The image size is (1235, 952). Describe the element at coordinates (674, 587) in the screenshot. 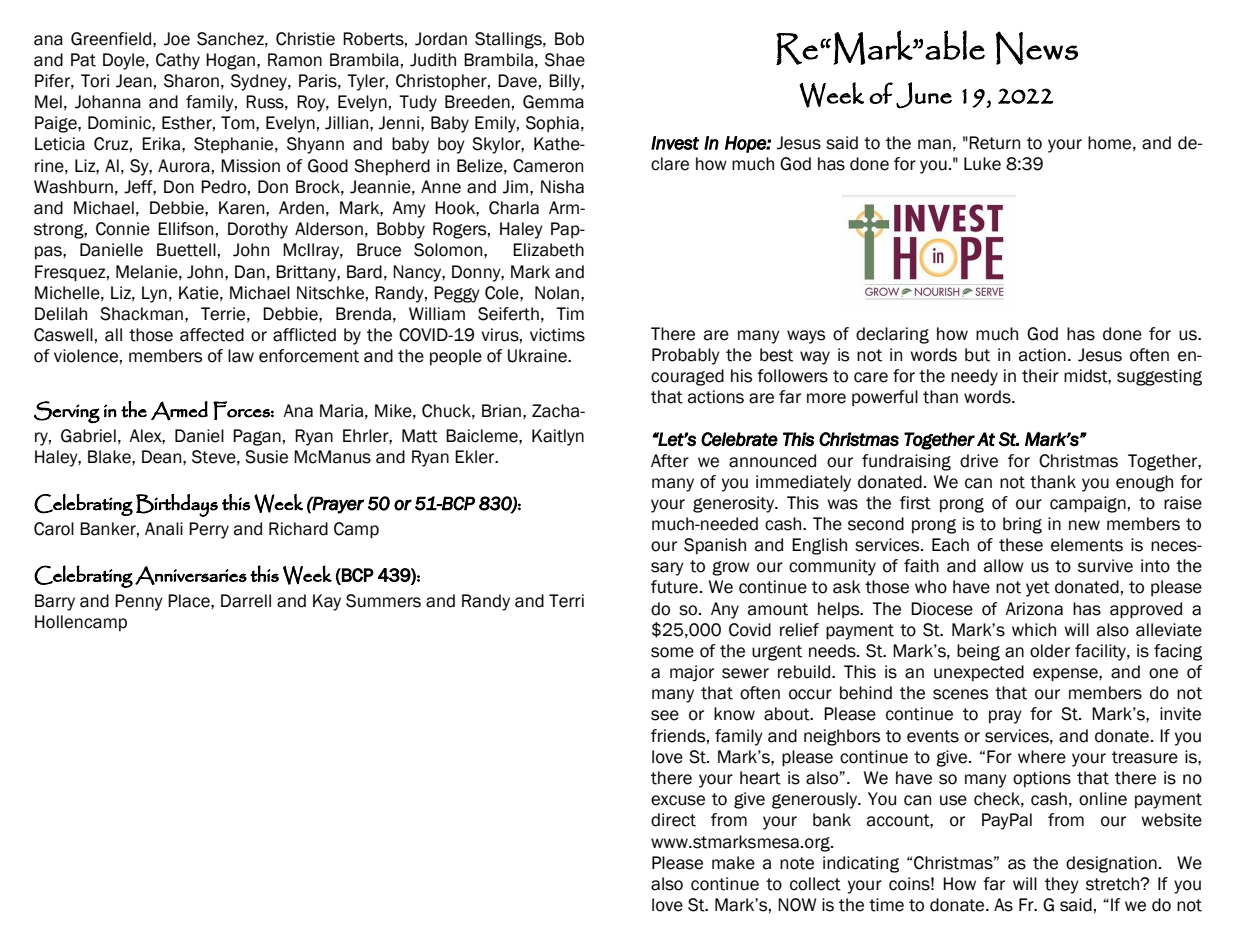

I see `future` at that location.
